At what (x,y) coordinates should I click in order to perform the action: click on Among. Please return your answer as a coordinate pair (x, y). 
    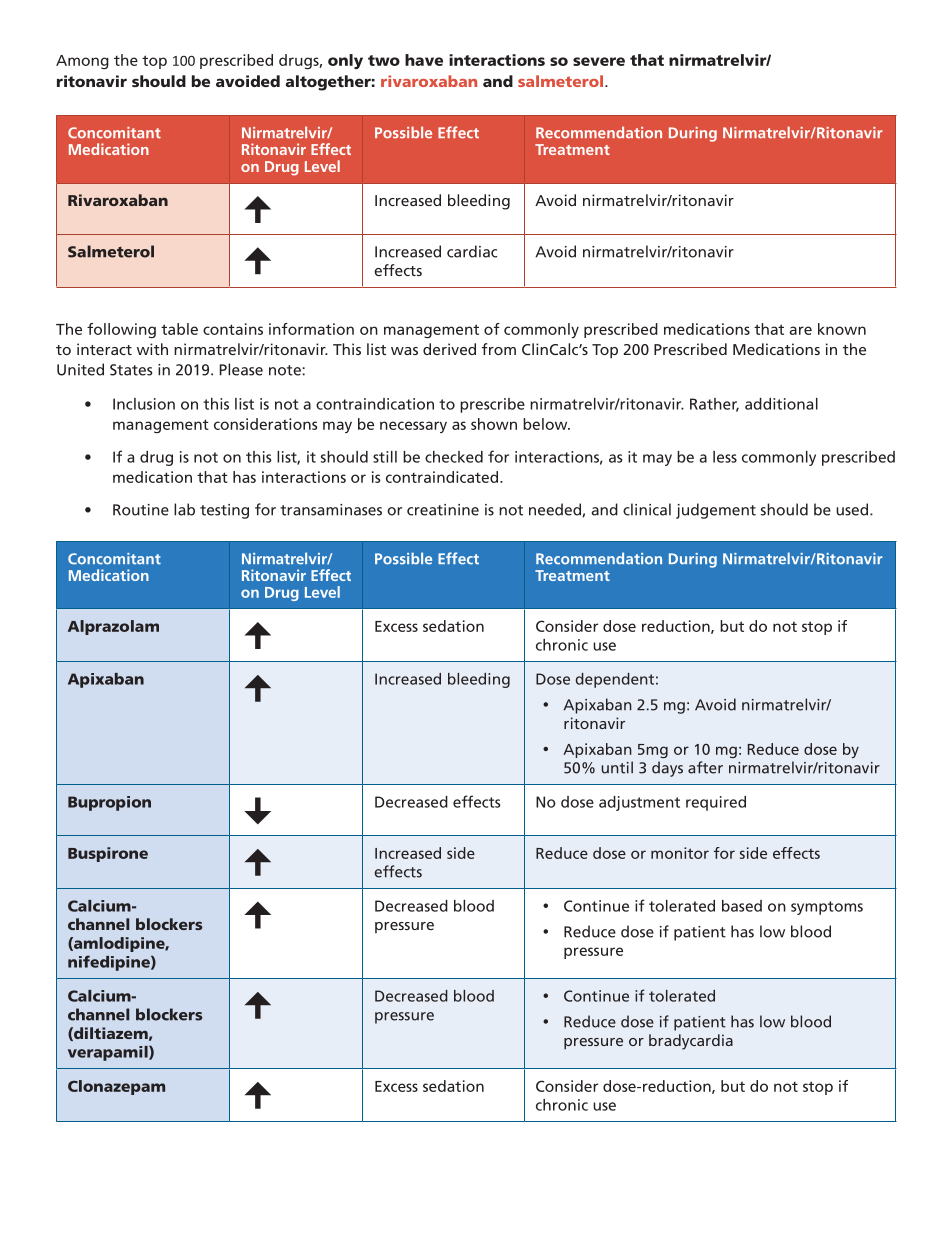
    Looking at the image, I should click on (82, 62).
